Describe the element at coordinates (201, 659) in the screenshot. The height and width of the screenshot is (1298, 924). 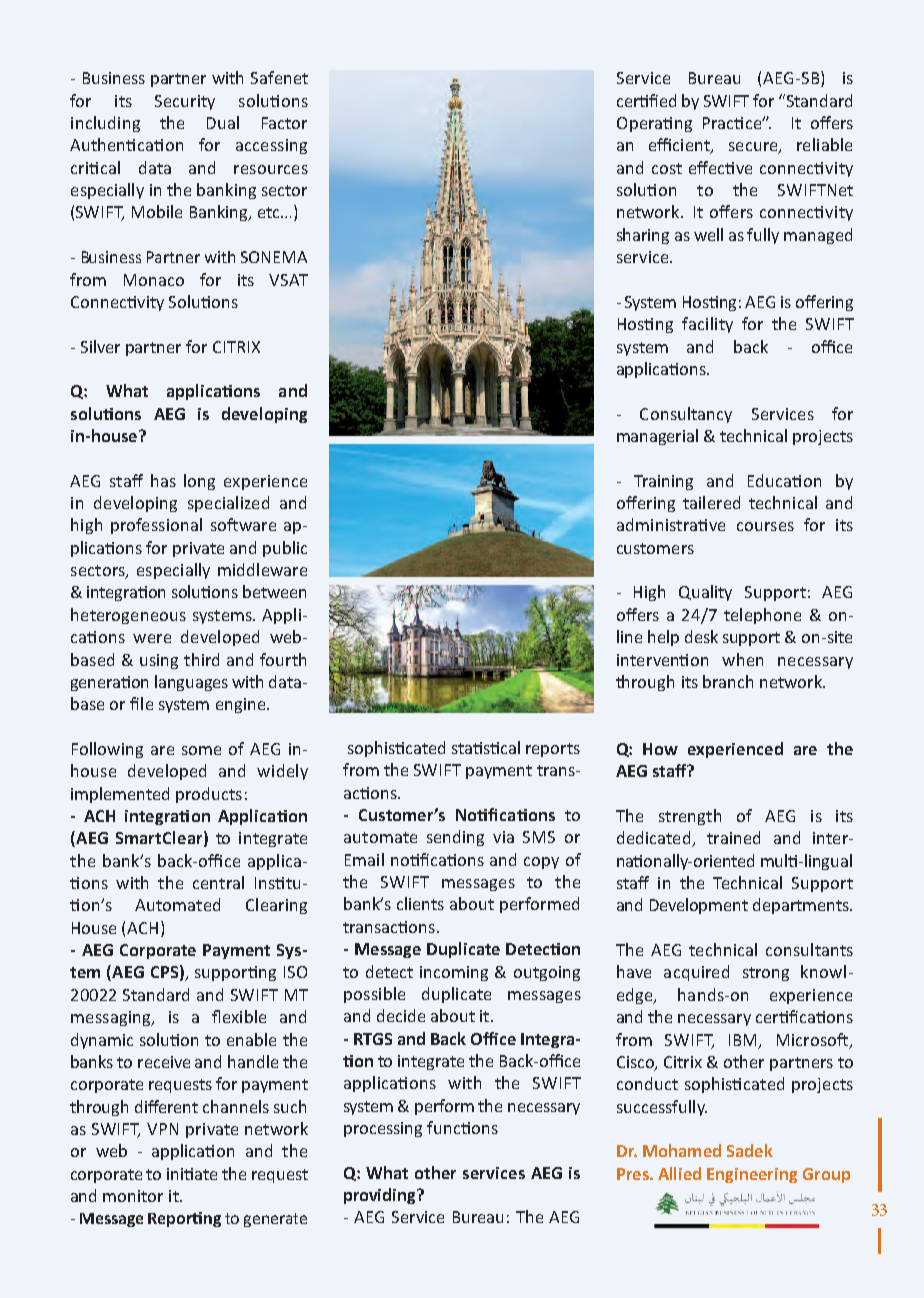
I see `third` at that location.
